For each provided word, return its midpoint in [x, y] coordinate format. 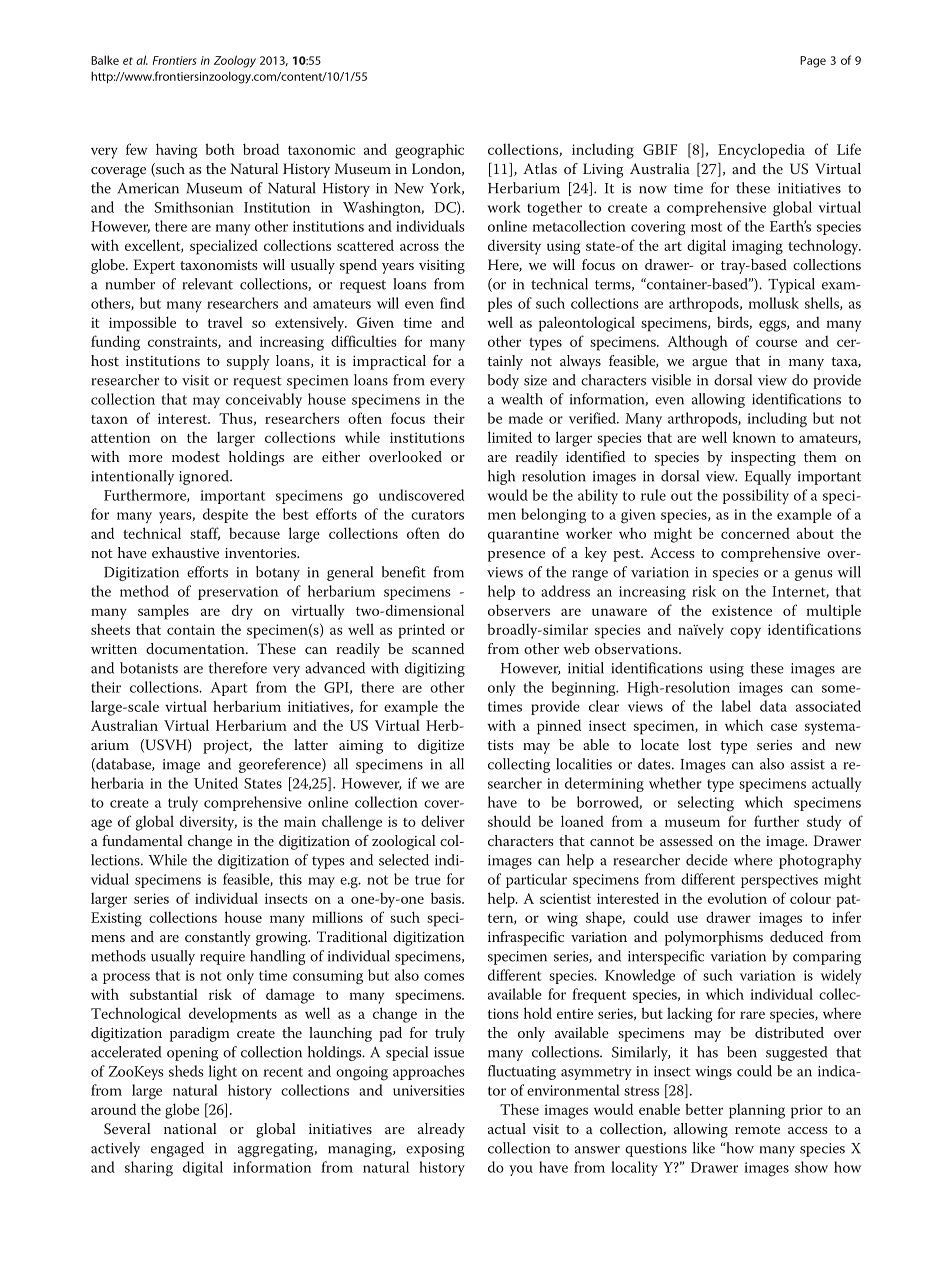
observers [519, 610]
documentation [196, 648]
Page [813, 62]
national [190, 1128]
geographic [429, 151]
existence [742, 610]
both [220, 149]
